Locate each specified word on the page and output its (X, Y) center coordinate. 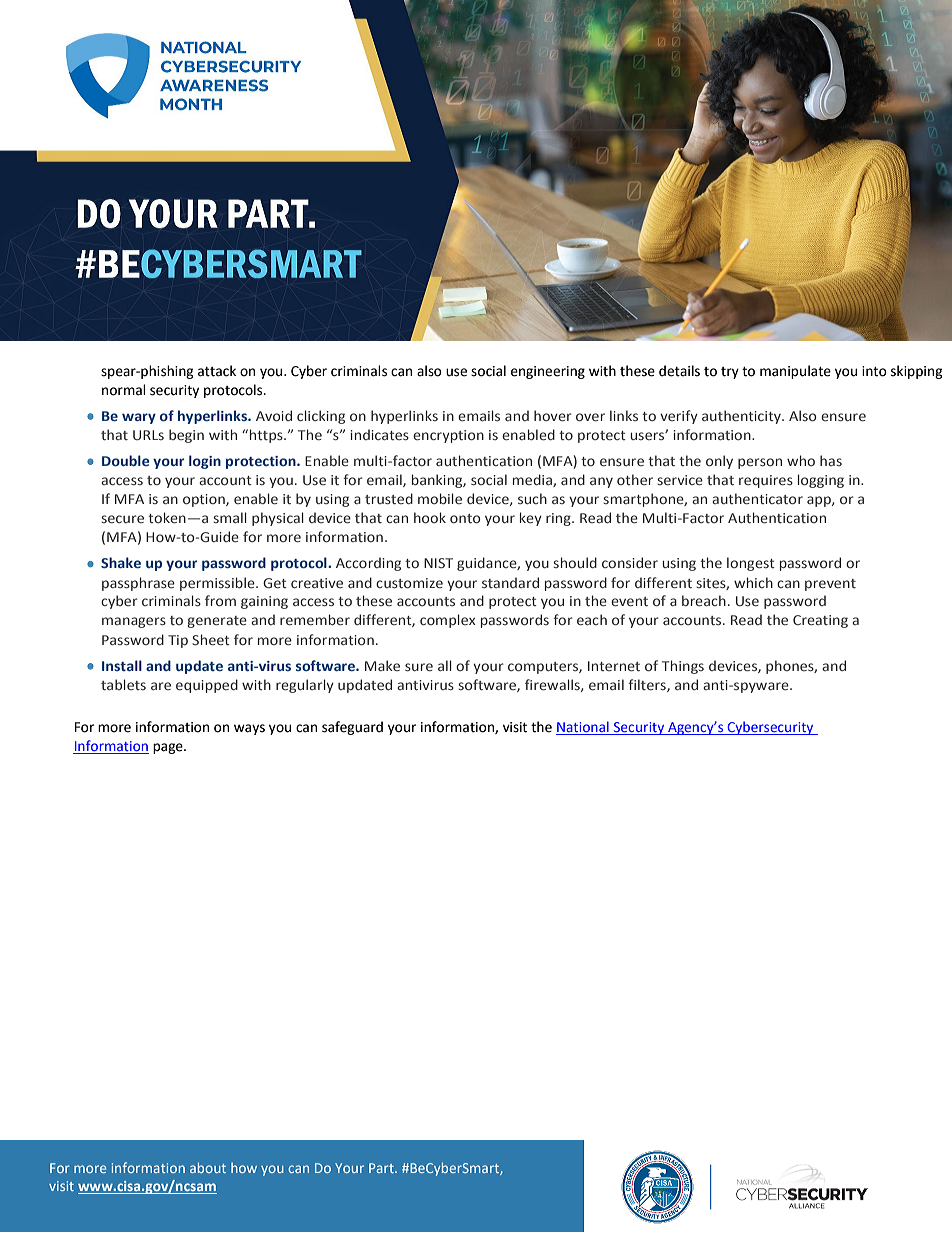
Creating (820, 621)
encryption (448, 436)
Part (382, 1168)
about (208, 1167)
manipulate (795, 372)
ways (249, 729)
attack (217, 371)
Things (683, 667)
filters (648, 685)
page (169, 748)
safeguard (352, 728)
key (531, 519)
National (583, 728)
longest (751, 564)
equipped (207, 686)
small (230, 517)
